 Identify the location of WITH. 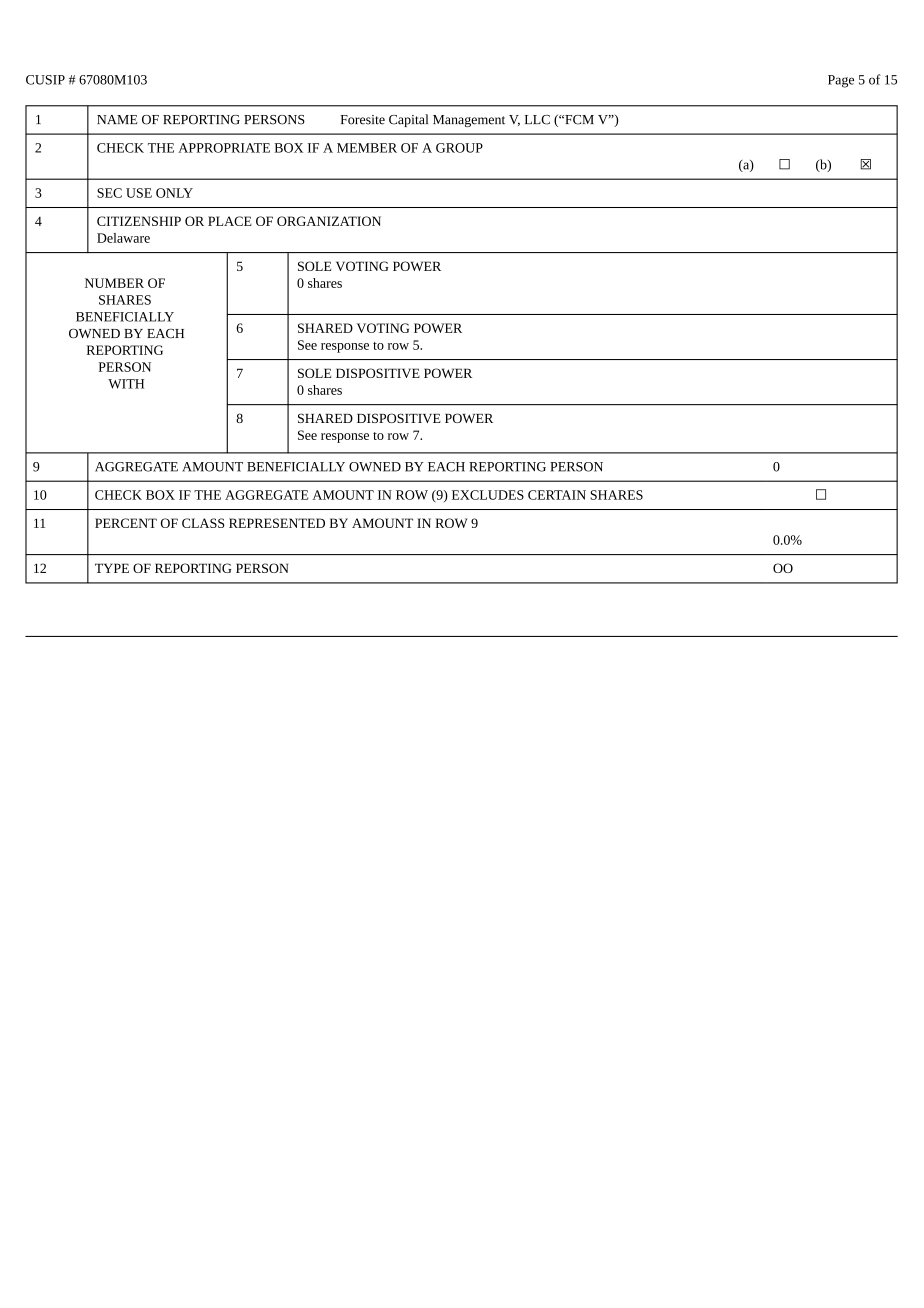
(126, 384).
